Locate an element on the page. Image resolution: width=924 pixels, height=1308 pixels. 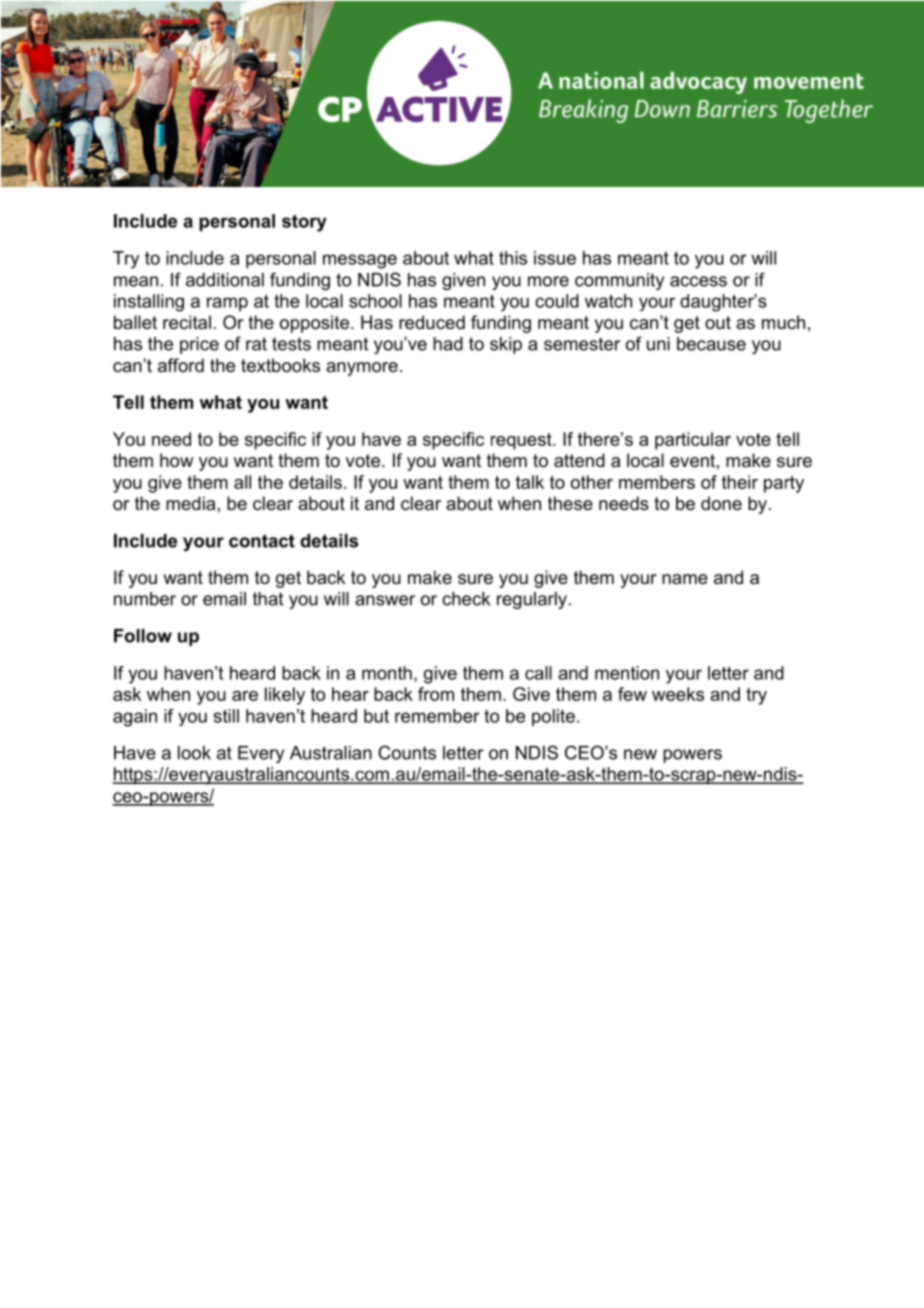
look is located at coordinates (194, 753).
